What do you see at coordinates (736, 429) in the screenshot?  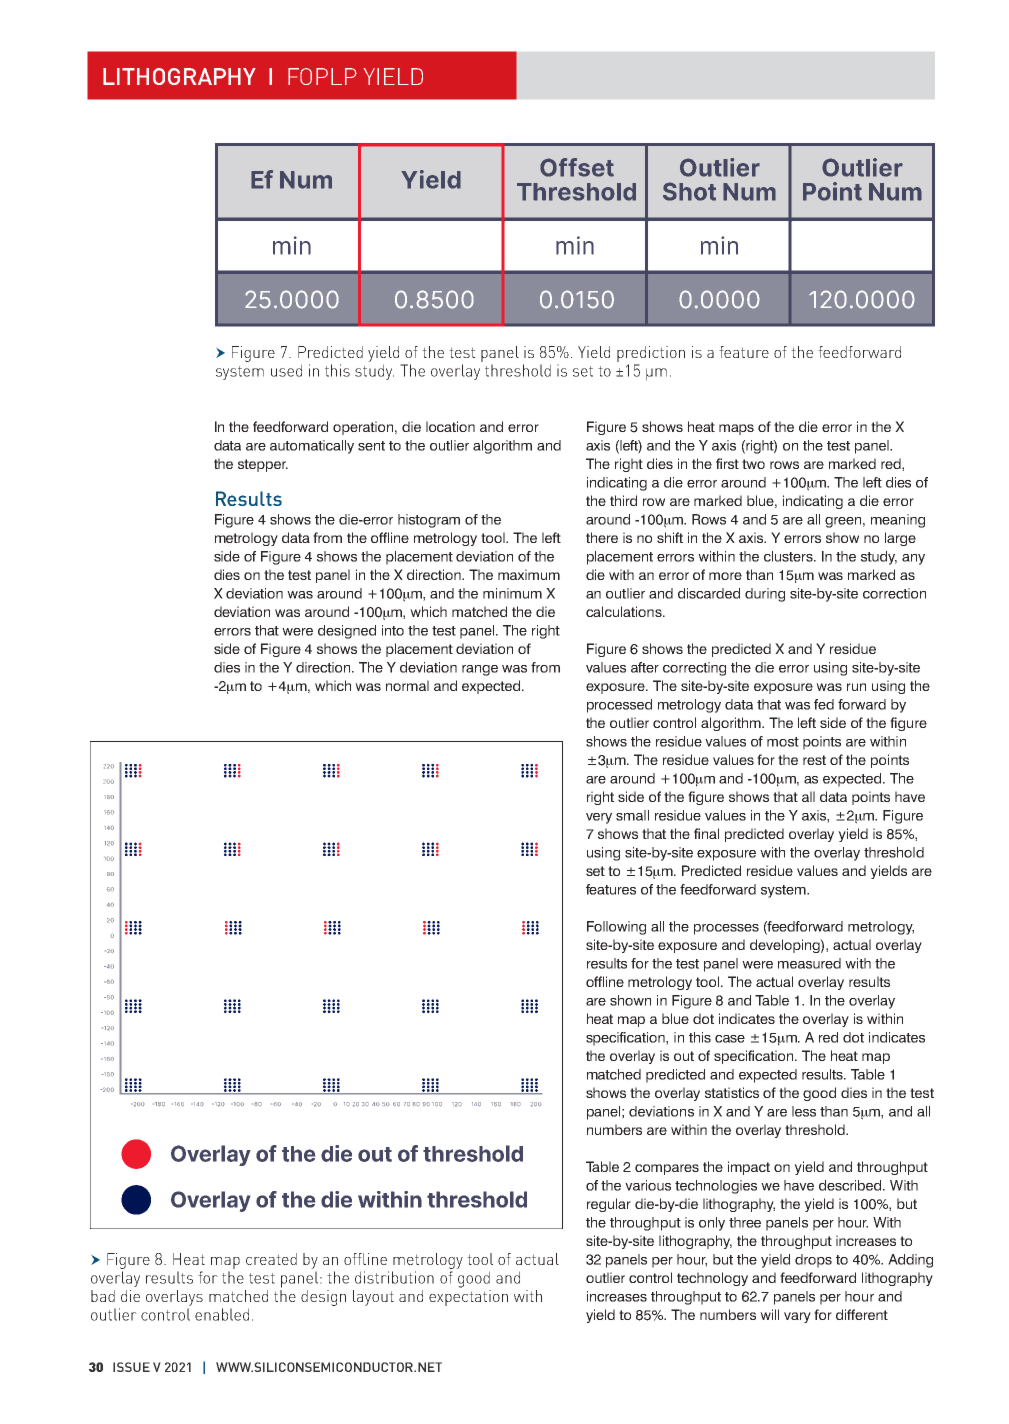 I see `maps` at bounding box center [736, 429].
